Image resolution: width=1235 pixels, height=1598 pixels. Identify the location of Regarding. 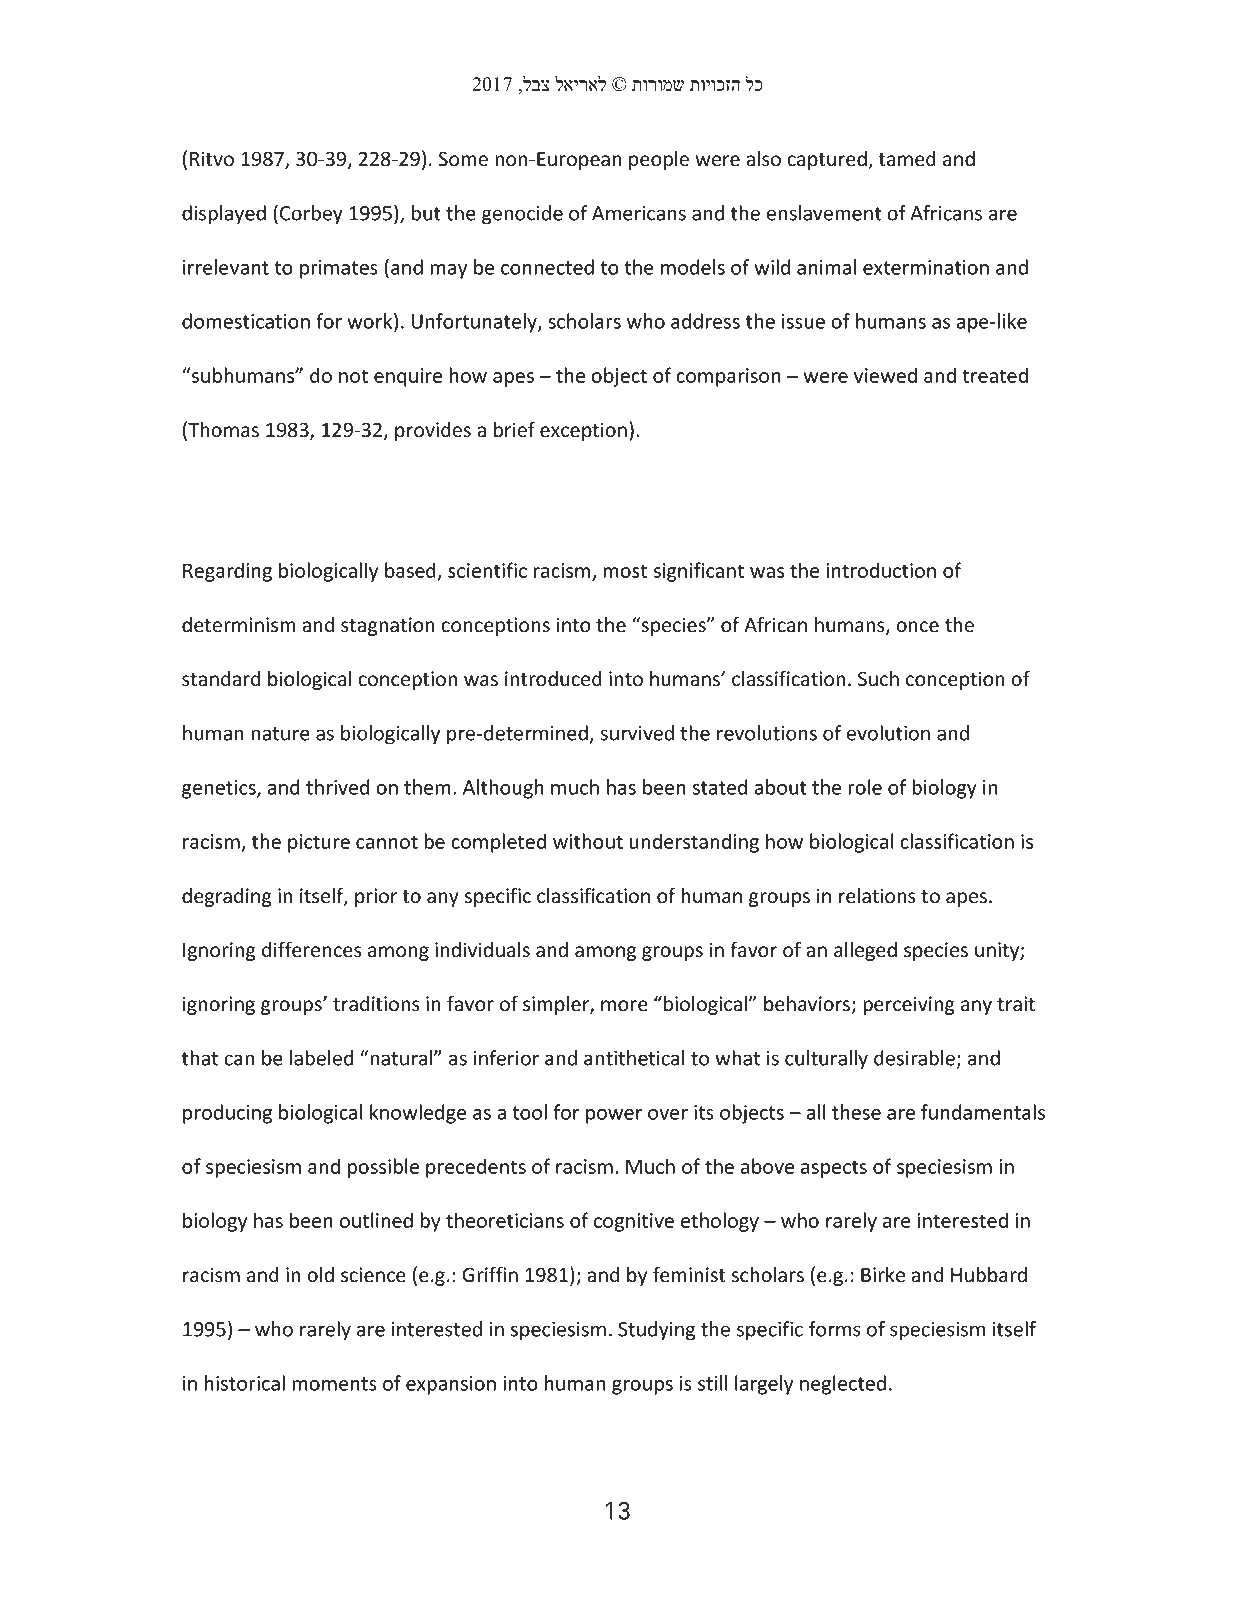
(227, 572).
